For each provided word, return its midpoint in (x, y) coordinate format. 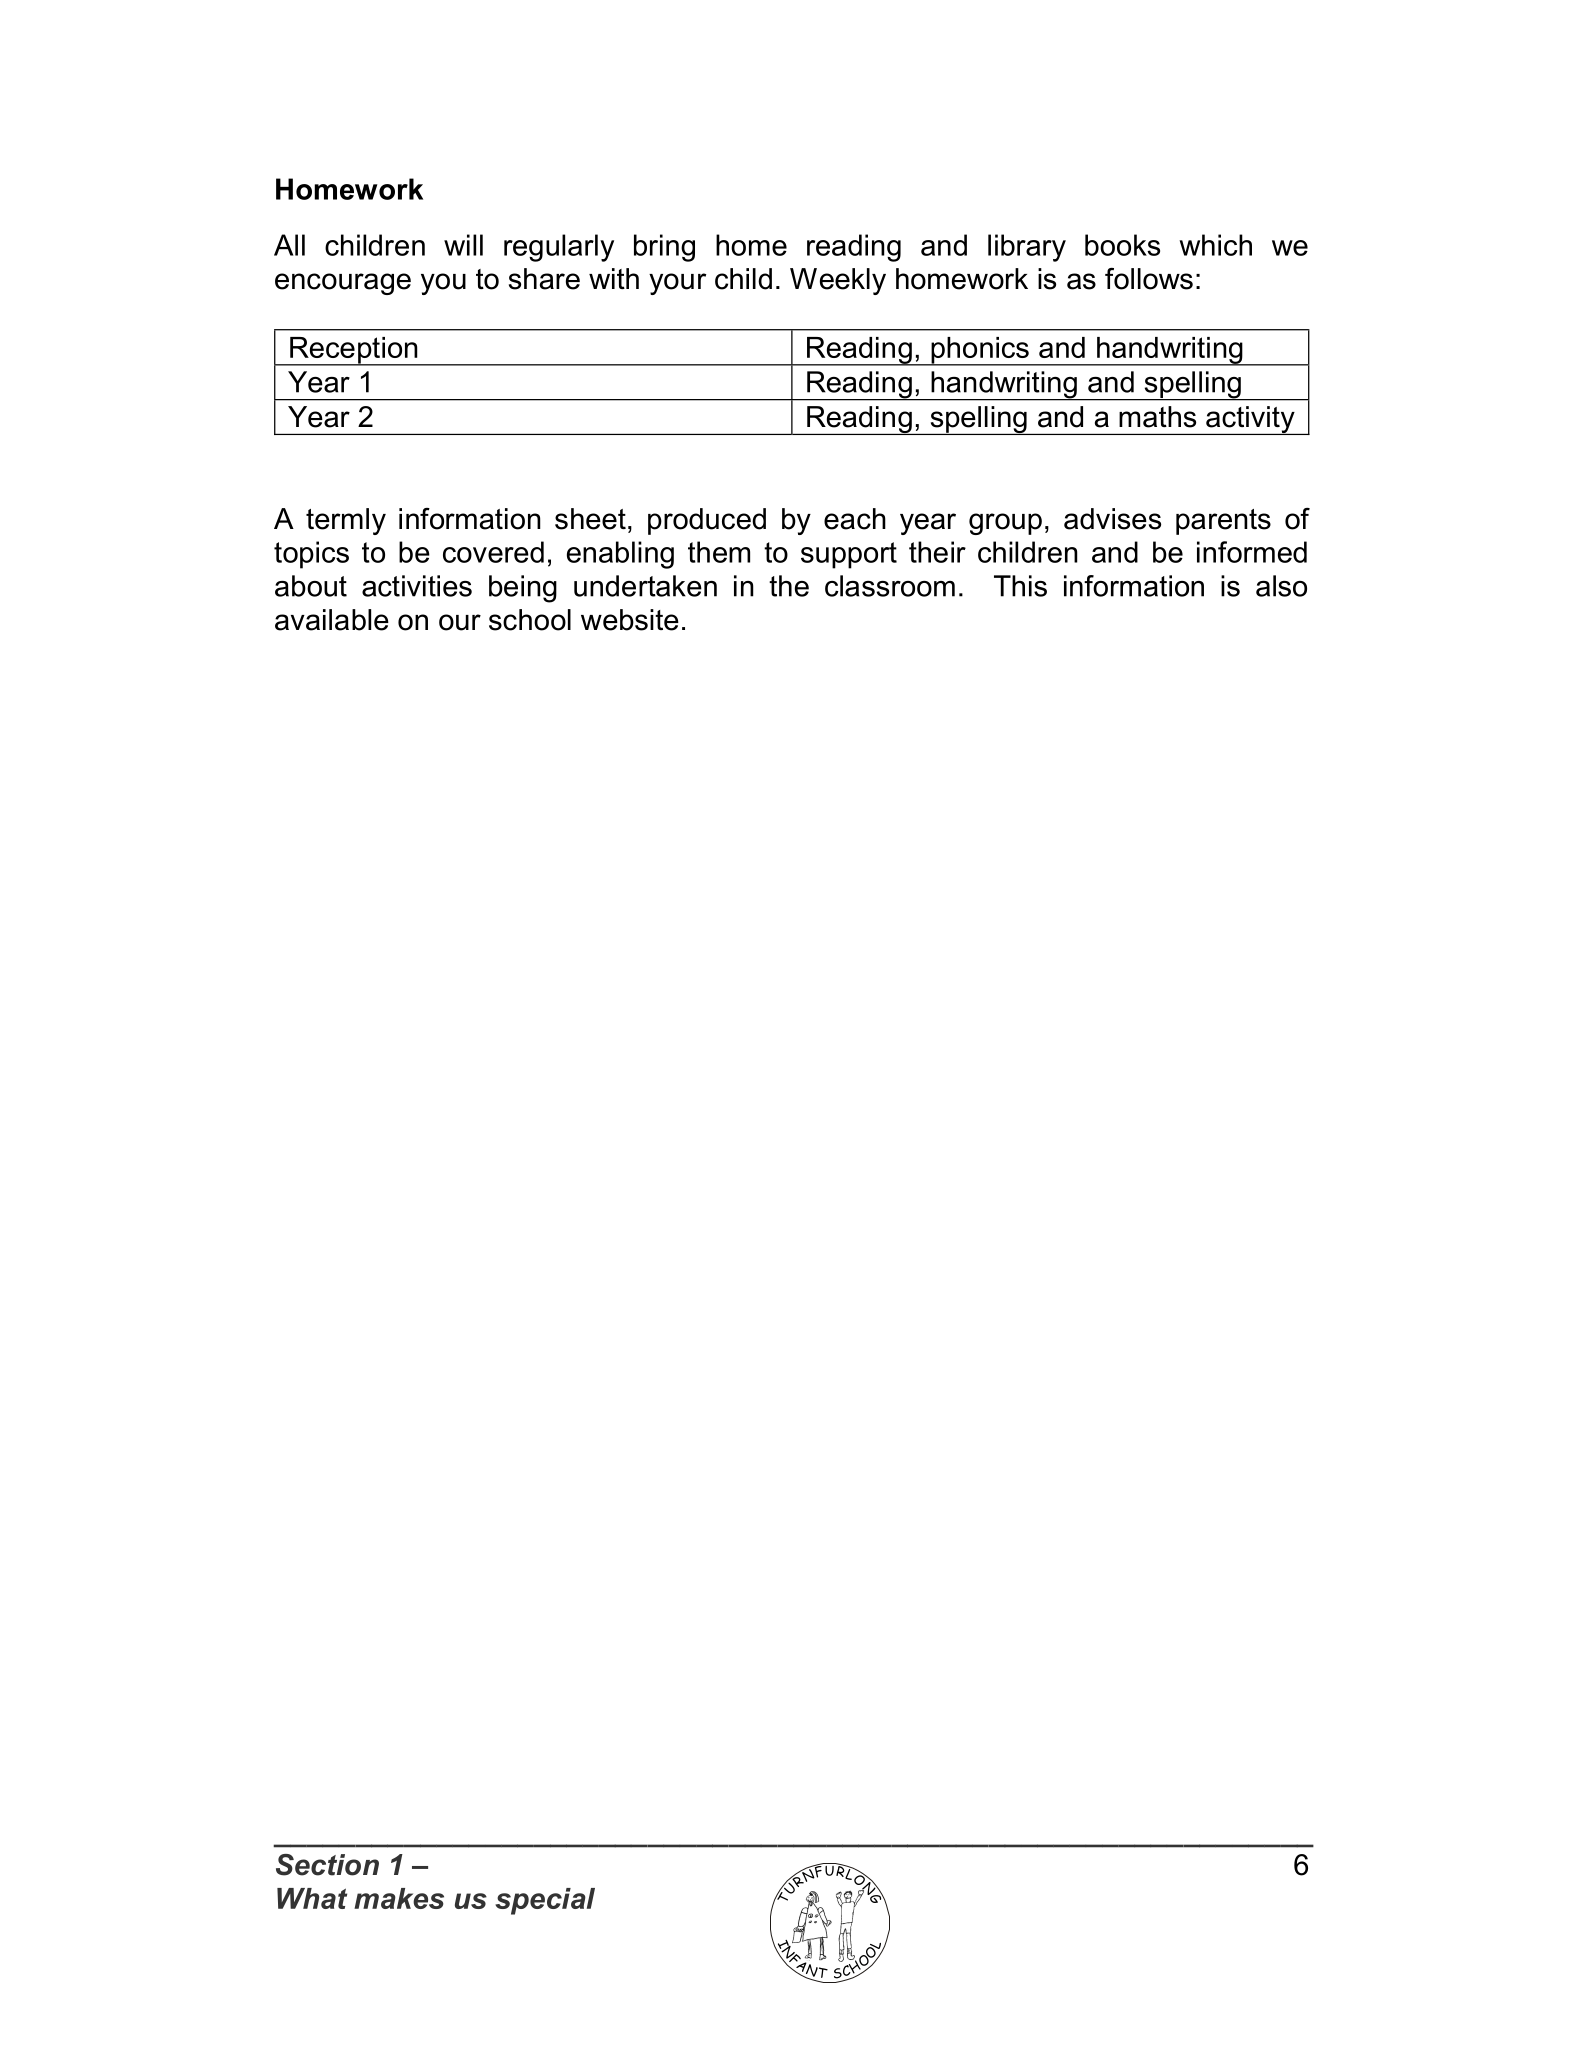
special (545, 1901)
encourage (343, 284)
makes (399, 1898)
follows (1149, 279)
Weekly (838, 281)
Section (327, 1865)
